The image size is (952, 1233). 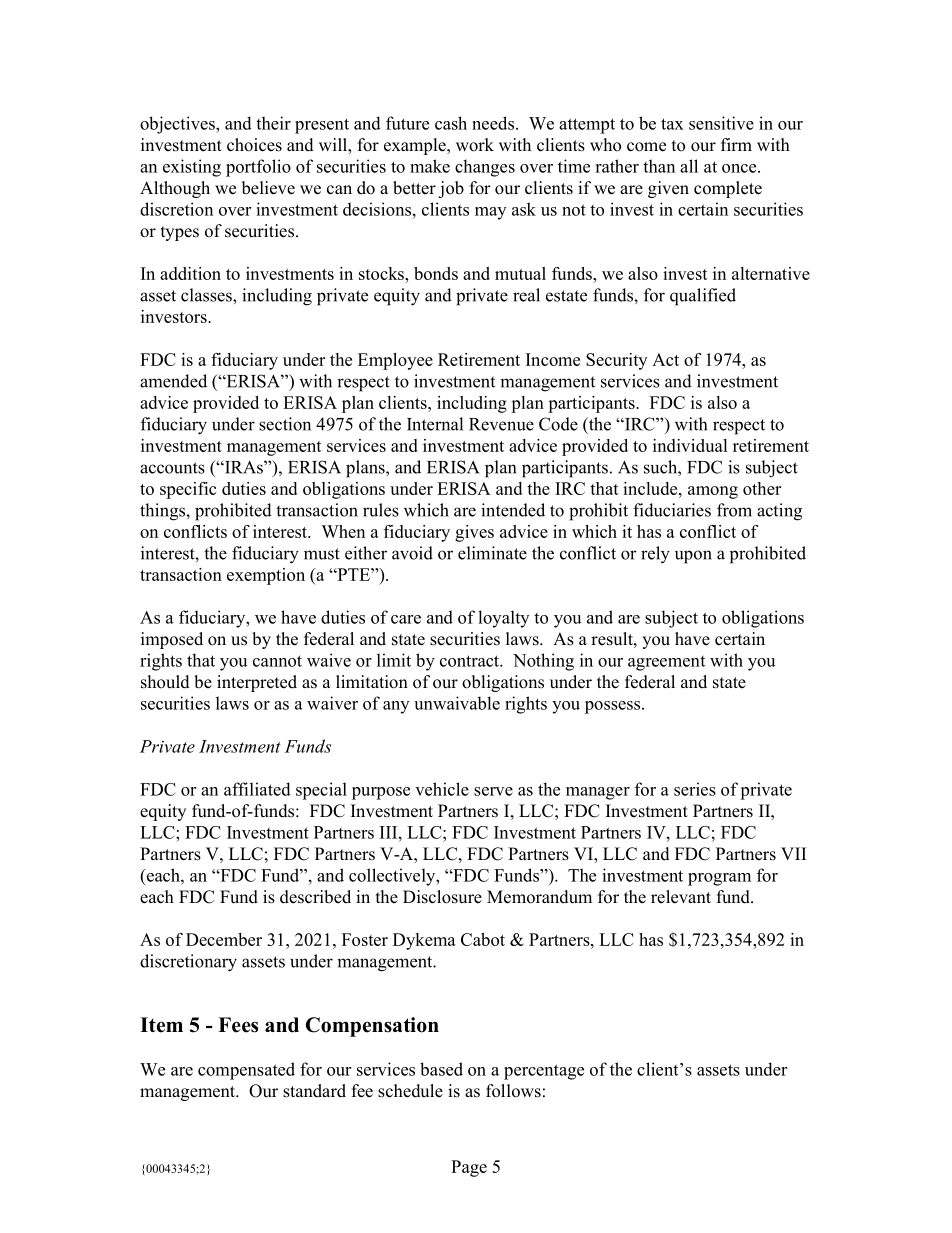 I want to click on compensated, so click(x=246, y=1071).
